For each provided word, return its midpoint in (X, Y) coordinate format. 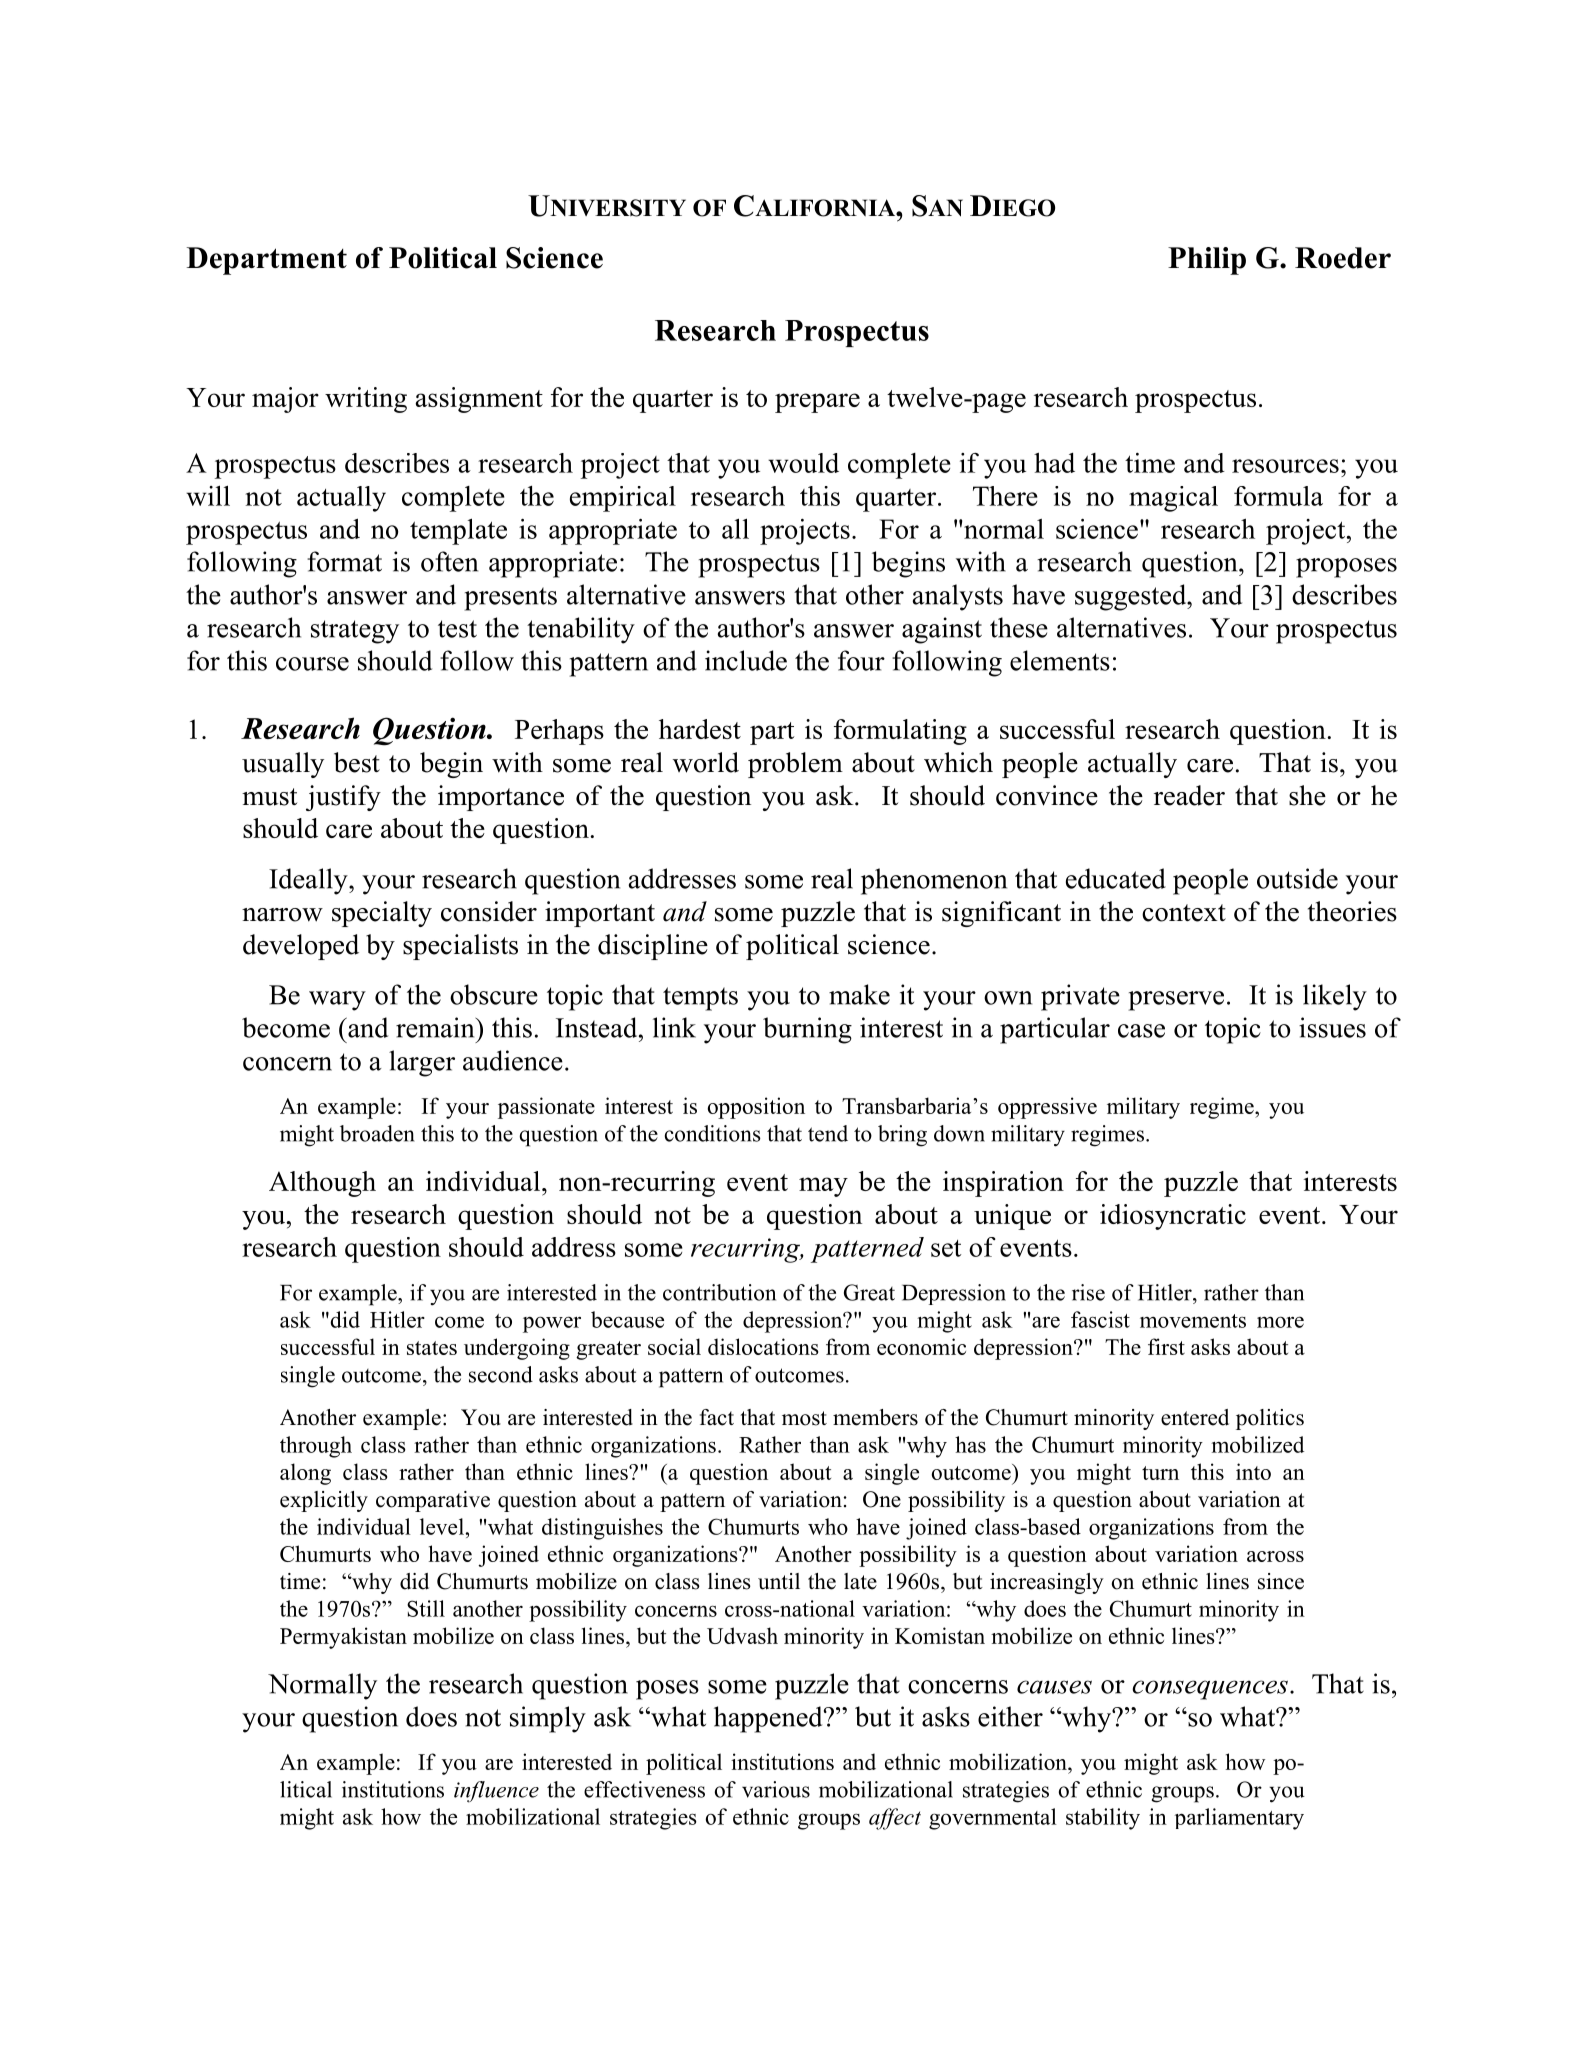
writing (366, 400)
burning (807, 1030)
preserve (1176, 1001)
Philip (1207, 261)
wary (337, 1001)
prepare (817, 403)
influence (496, 1792)
